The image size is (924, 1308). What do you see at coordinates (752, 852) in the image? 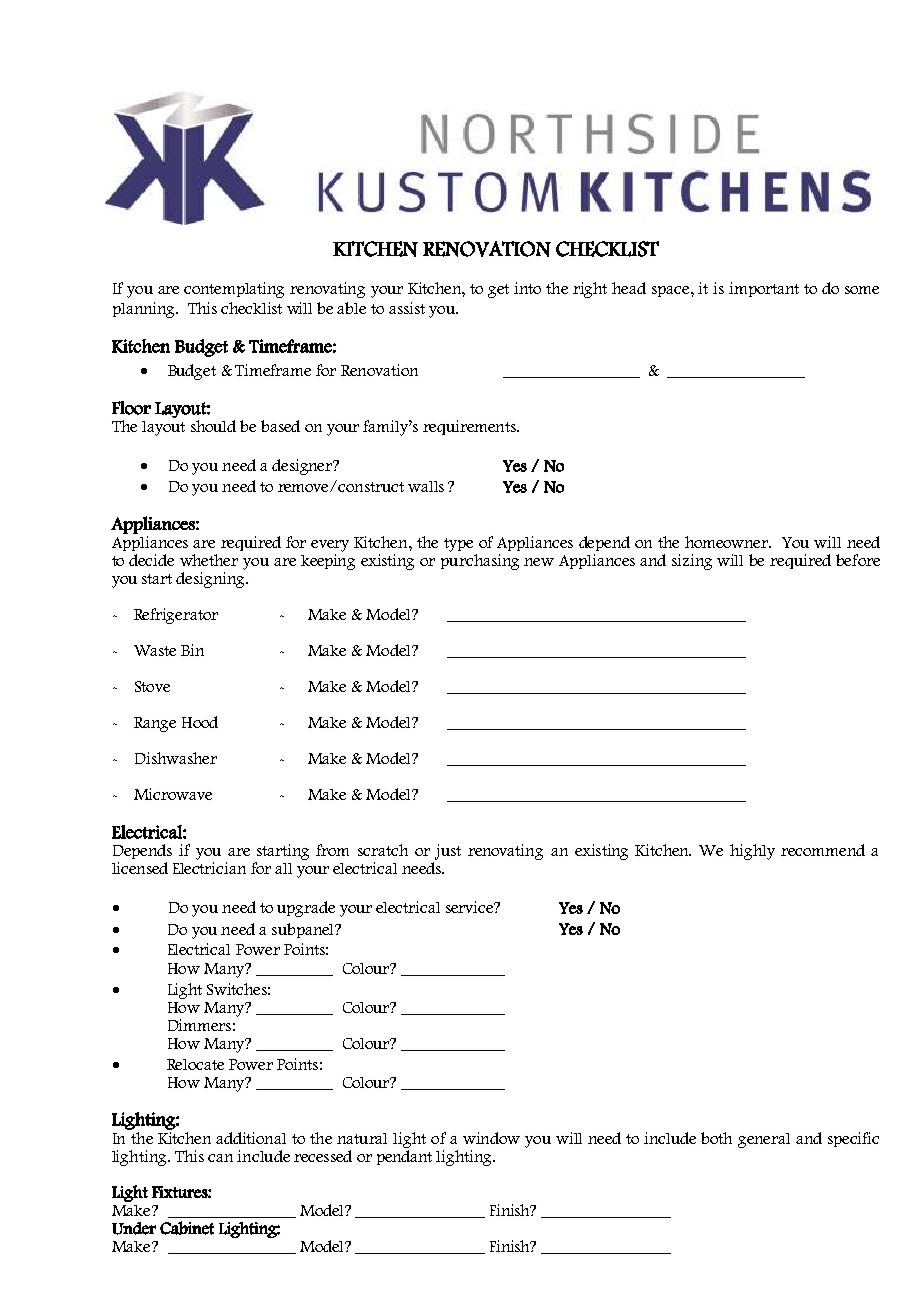
I see `highly` at bounding box center [752, 852].
